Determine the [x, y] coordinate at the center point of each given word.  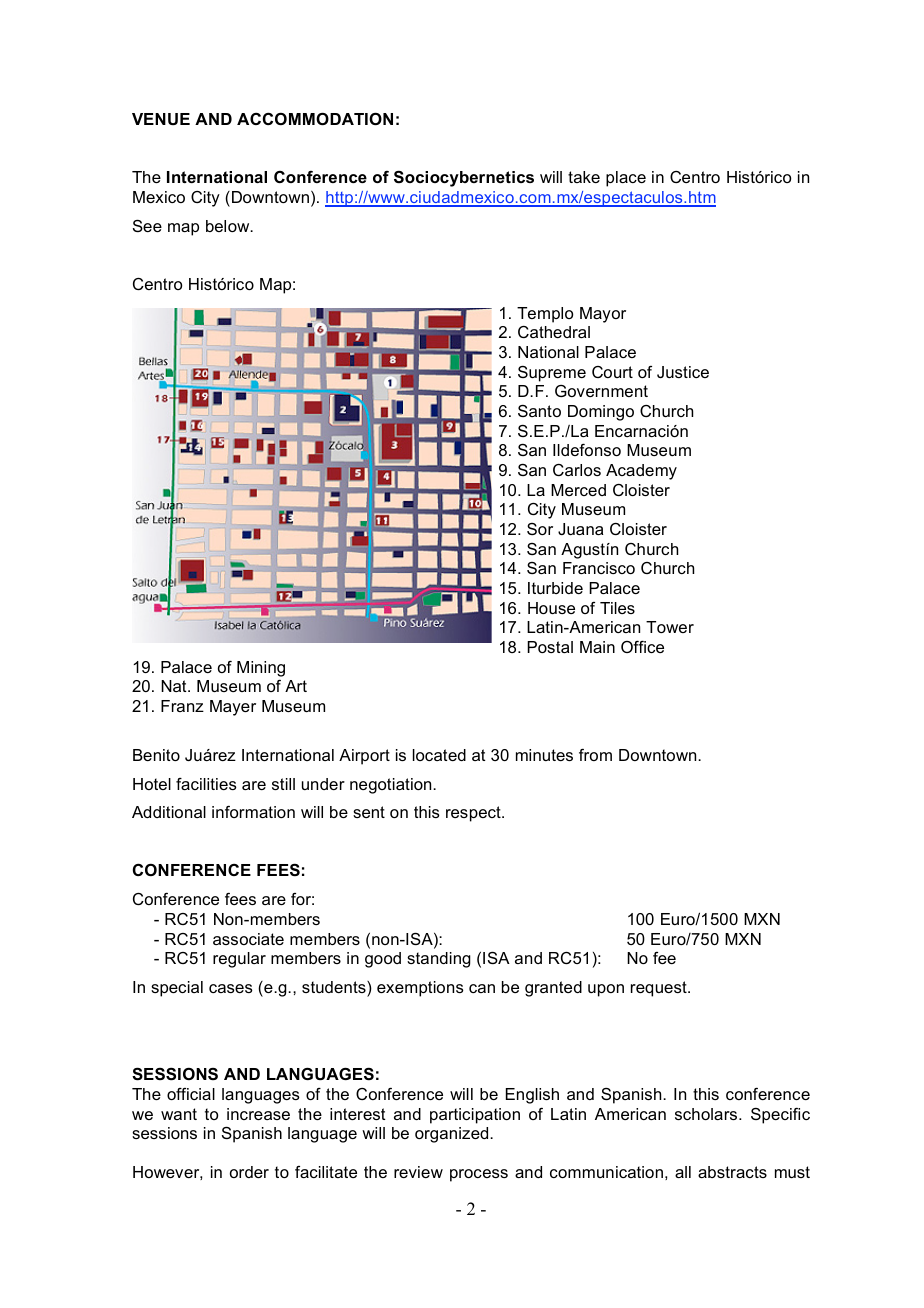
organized [453, 1135]
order [249, 1172]
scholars [707, 1114]
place [626, 179]
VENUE [161, 119]
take [584, 177]
